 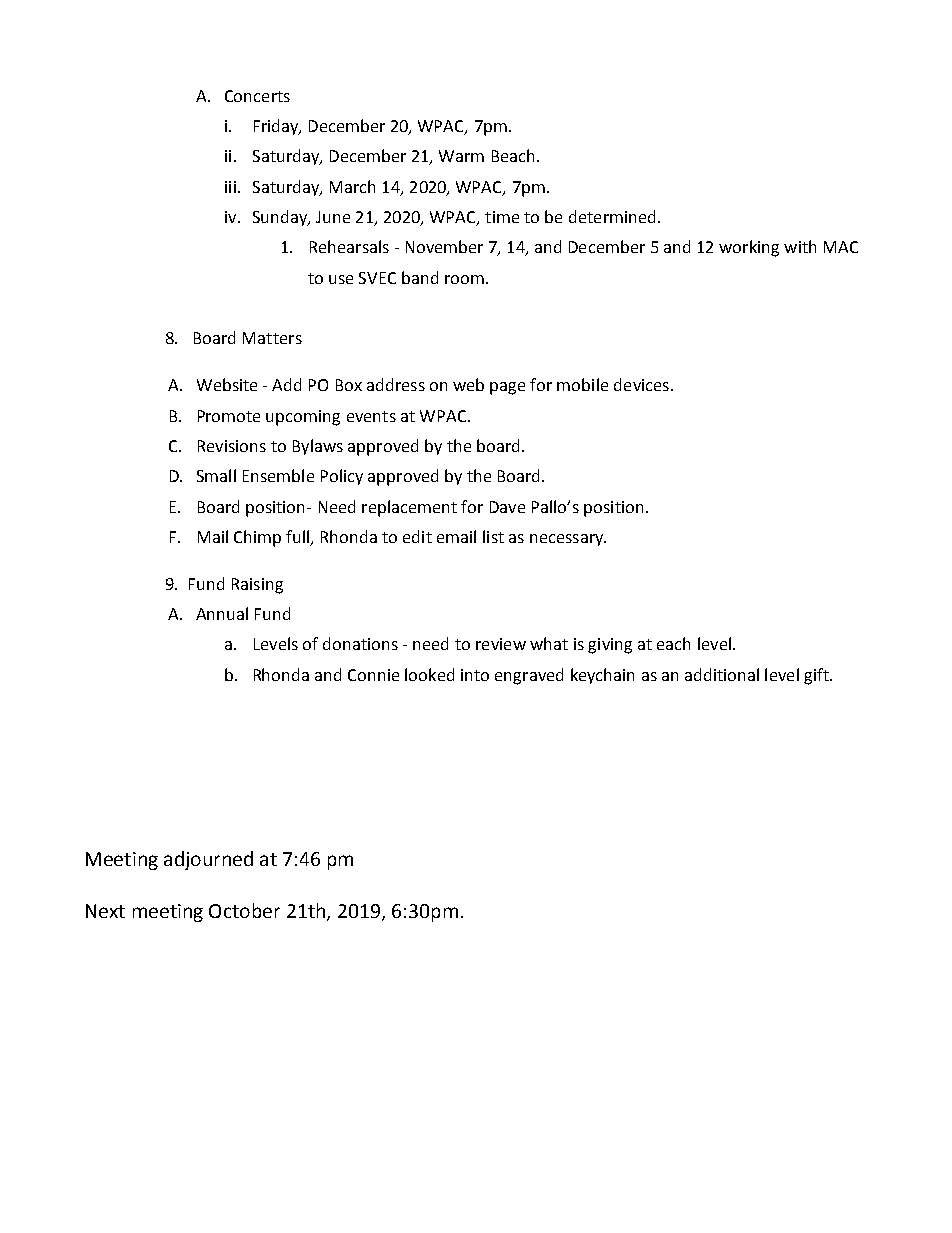 I want to click on Concerts, so click(x=257, y=96).
